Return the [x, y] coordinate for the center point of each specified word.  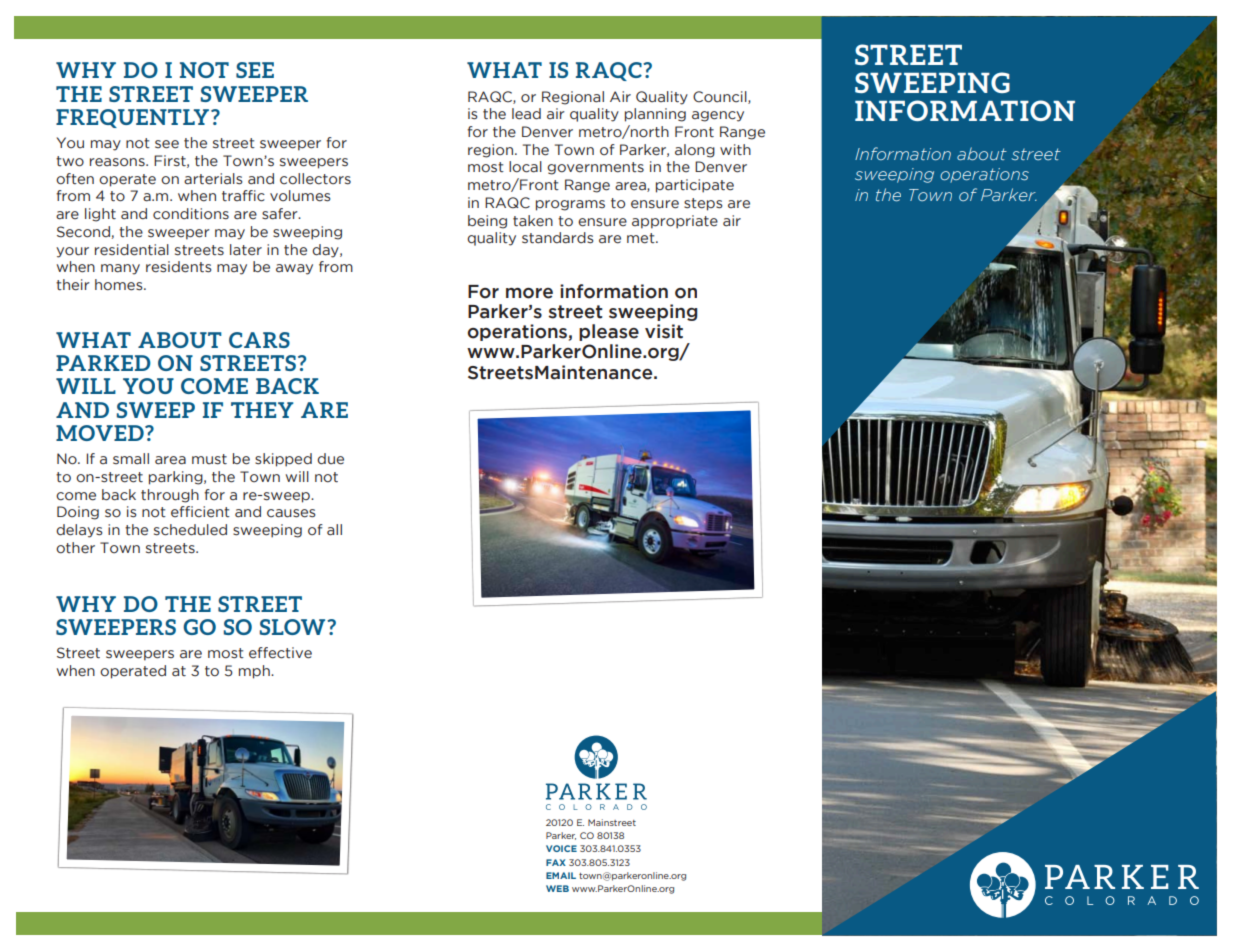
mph [255, 672]
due [330, 459]
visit [664, 331]
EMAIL [561, 875]
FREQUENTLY [134, 118]
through [170, 496]
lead [526, 114]
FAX [556, 862]
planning [655, 115]
